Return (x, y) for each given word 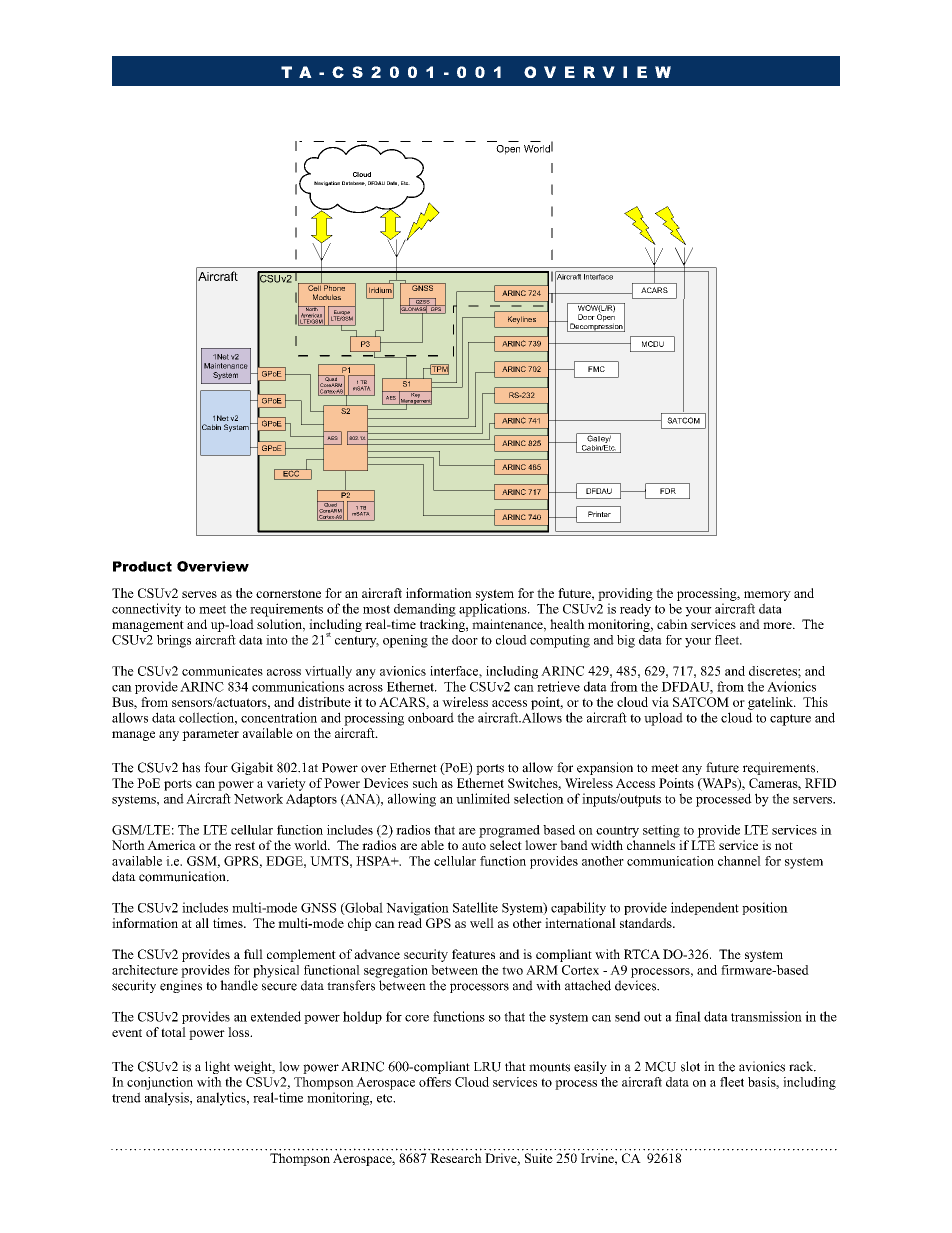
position (765, 908)
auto (474, 846)
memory (767, 596)
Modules (327, 297)
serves (199, 594)
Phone (335, 287)
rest (245, 845)
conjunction (160, 1083)
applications (494, 610)
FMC (596, 369)
